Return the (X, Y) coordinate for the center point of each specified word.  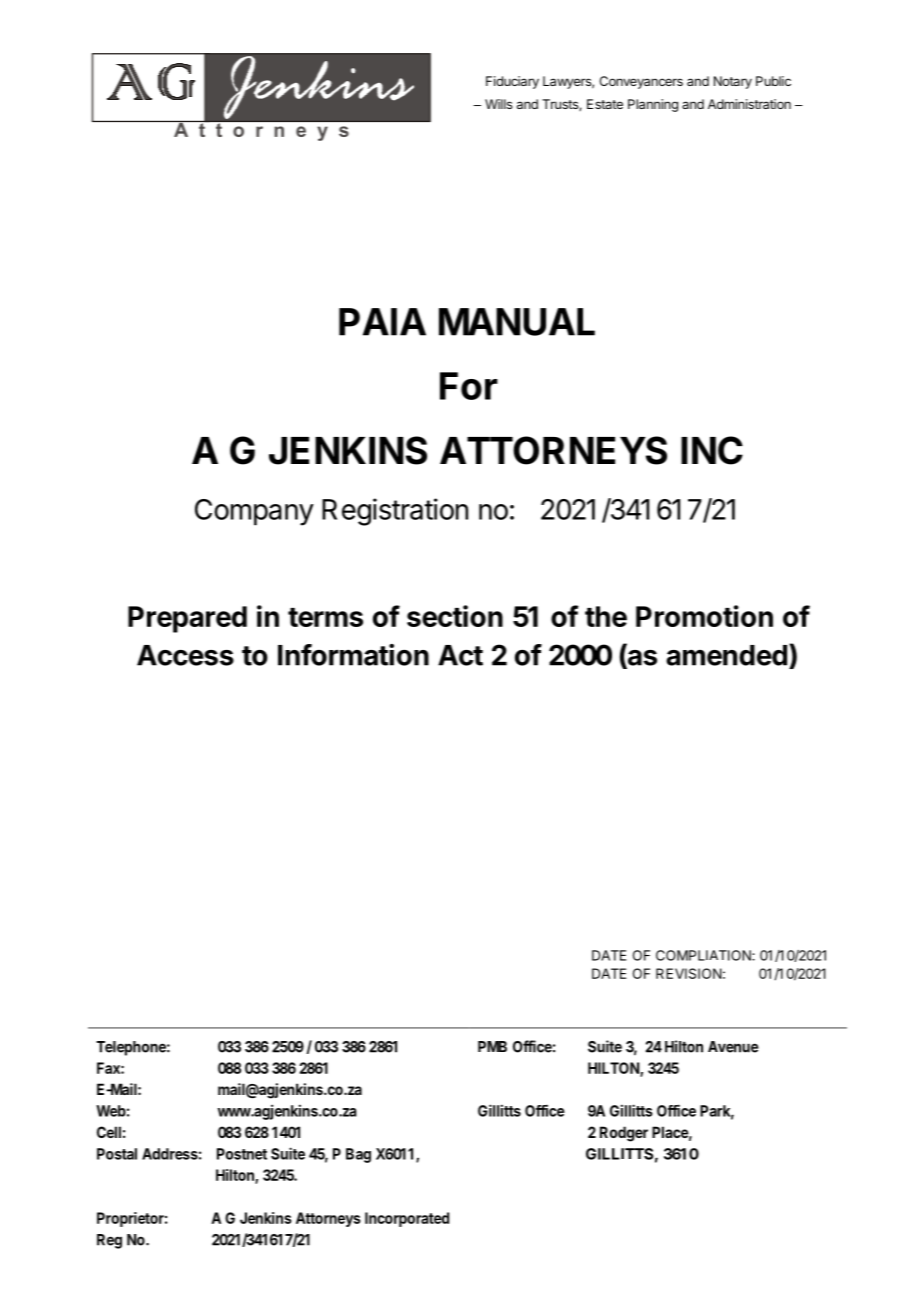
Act (460, 655)
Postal (117, 1154)
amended (726, 655)
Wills (498, 104)
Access (185, 655)
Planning (653, 105)
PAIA (382, 322)
